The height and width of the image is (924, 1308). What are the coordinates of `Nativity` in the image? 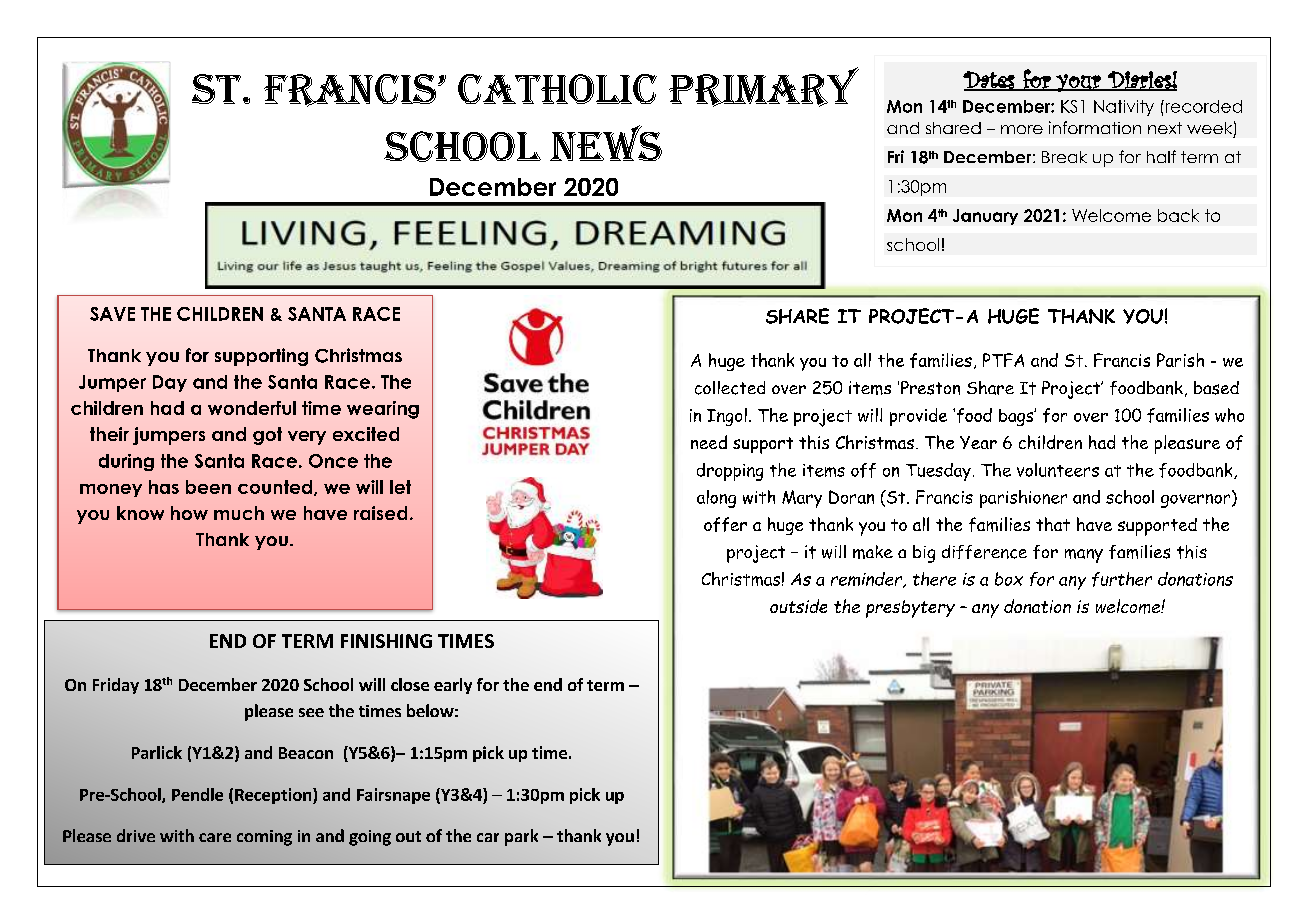 It's located at (1124, 108).
